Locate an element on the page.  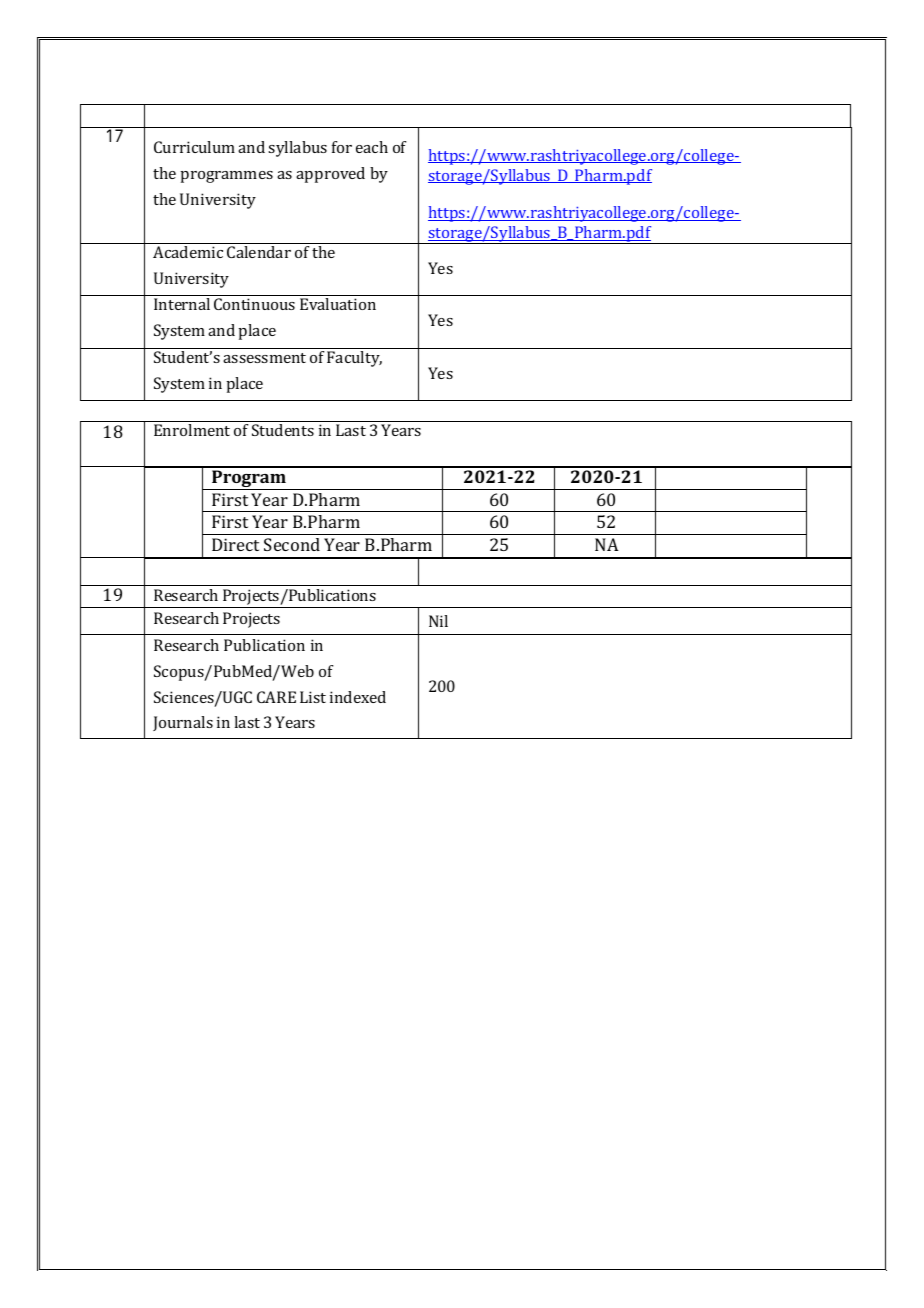
Faculty is located at coordinates (354, 359).
